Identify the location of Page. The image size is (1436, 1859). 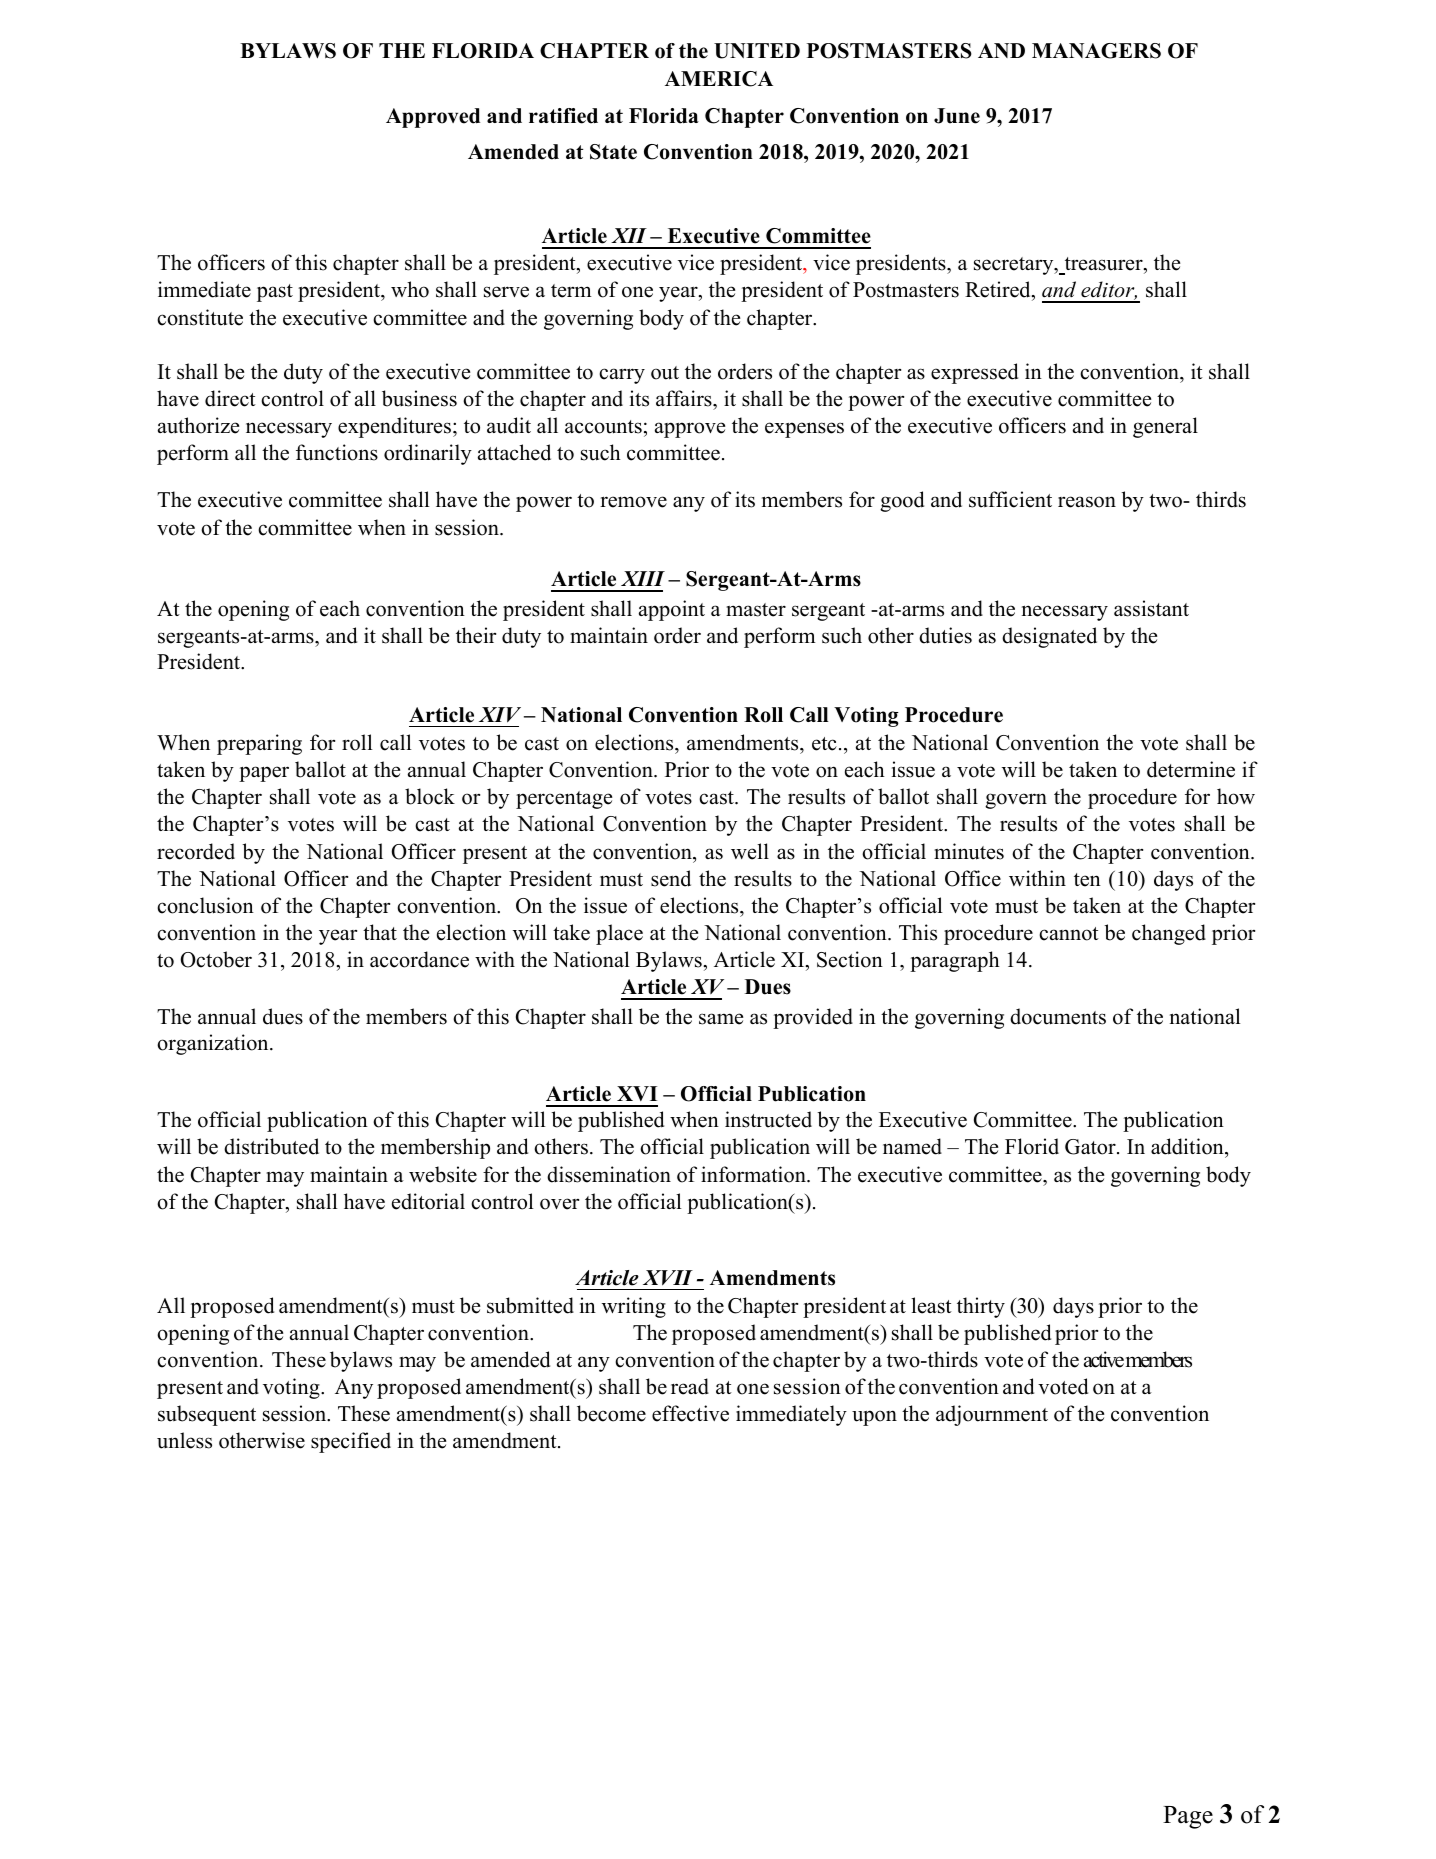
(1188, 1817).
